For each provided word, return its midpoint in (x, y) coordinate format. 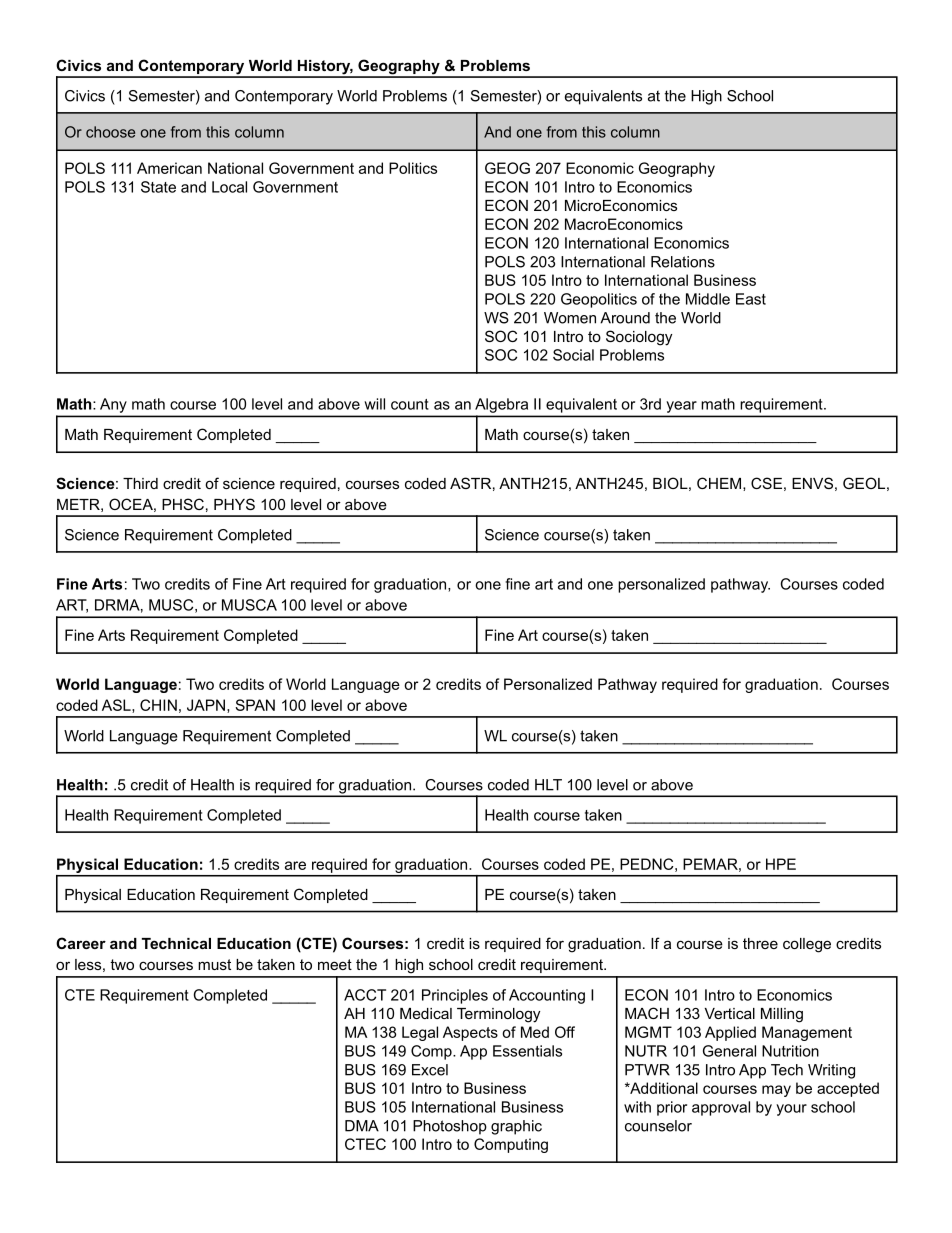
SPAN (255, 705)
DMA (362, 1126)
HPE (781, 864)
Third (140, 483)
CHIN (158, 705)
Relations (683, 262)
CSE (766, 483)
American (169, 168)
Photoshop (450, 1127)
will (374, 404)
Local (229, 187)
